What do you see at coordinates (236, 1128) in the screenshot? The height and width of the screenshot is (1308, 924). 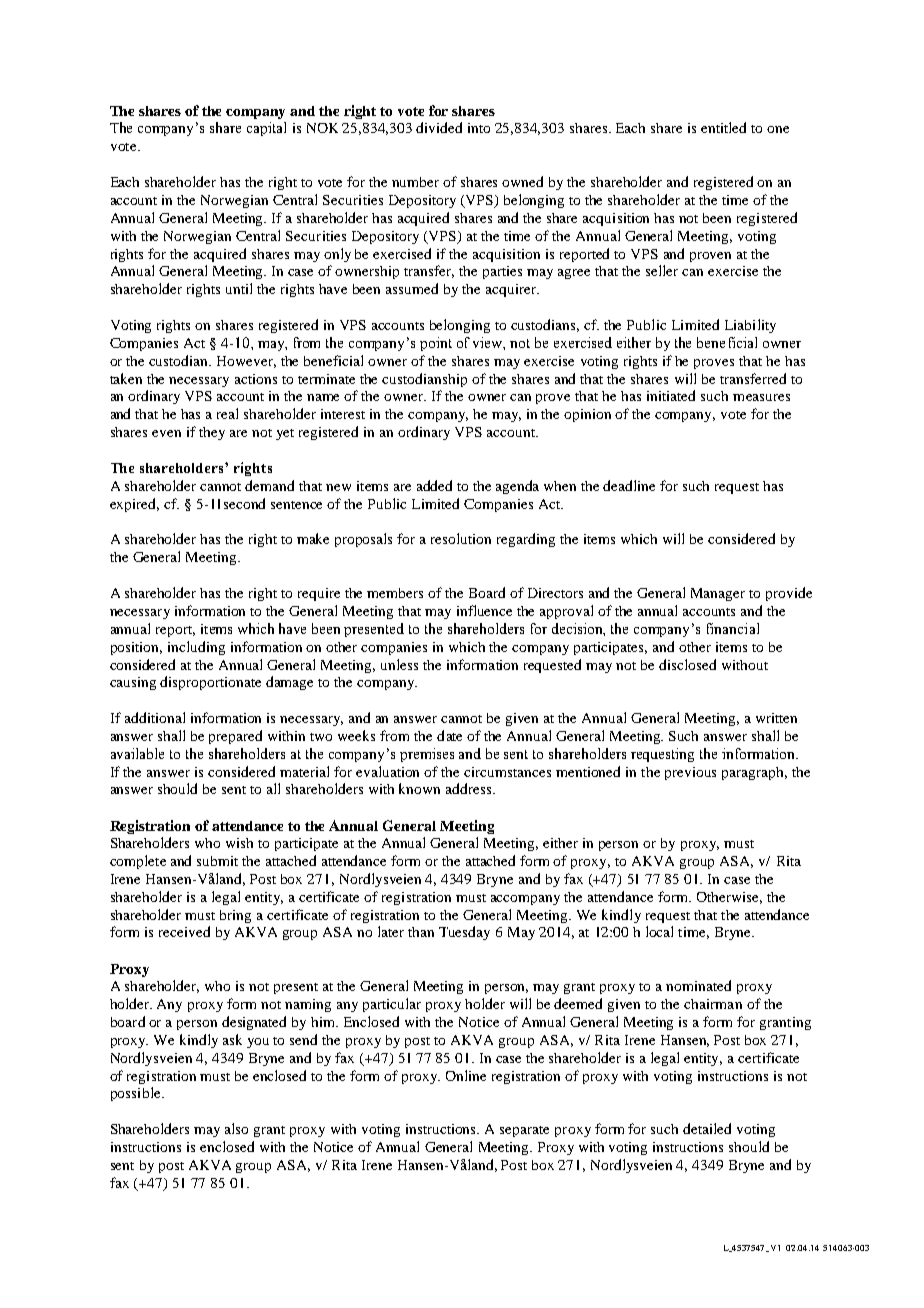 I see `also` at bounding box center [236, 1128].
